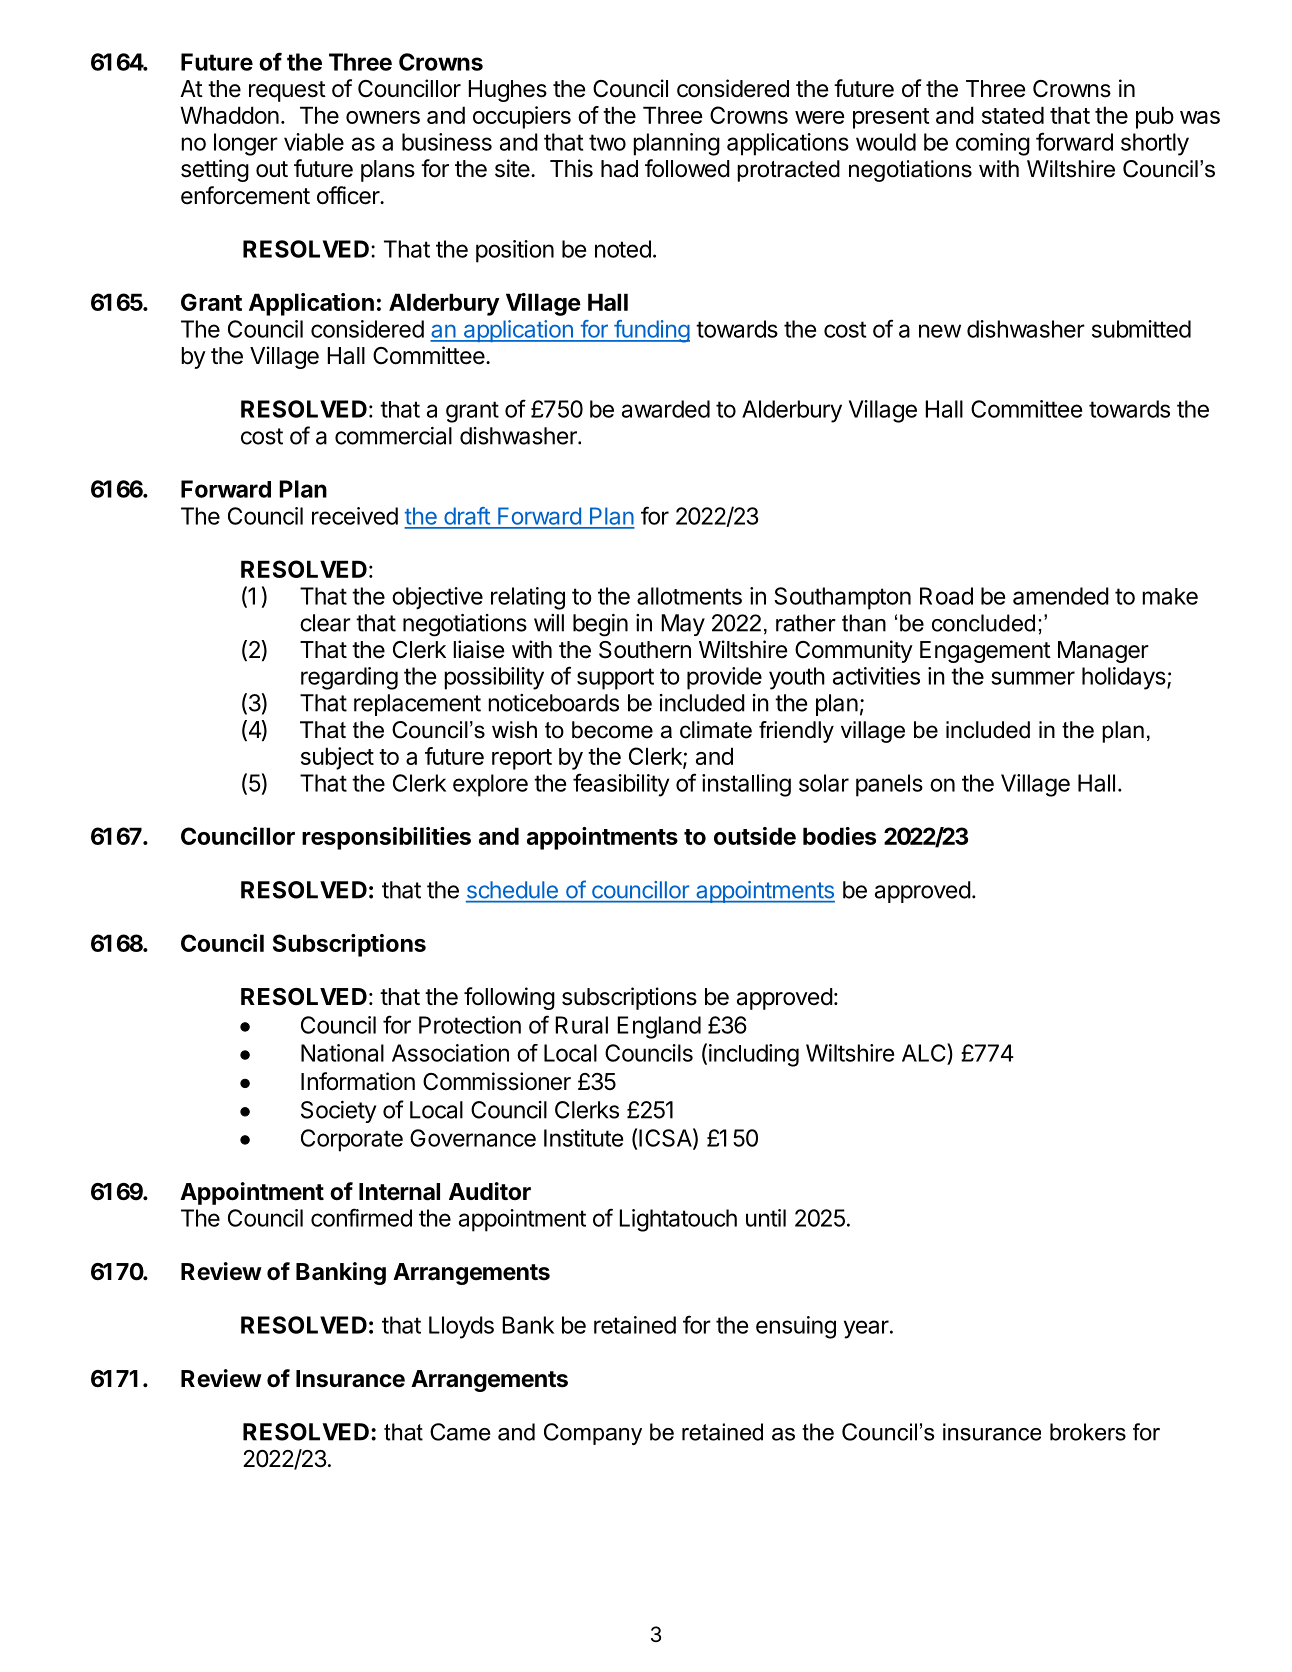 The image size is (1292, 1672). I want to click on received, so click(355, 516).
